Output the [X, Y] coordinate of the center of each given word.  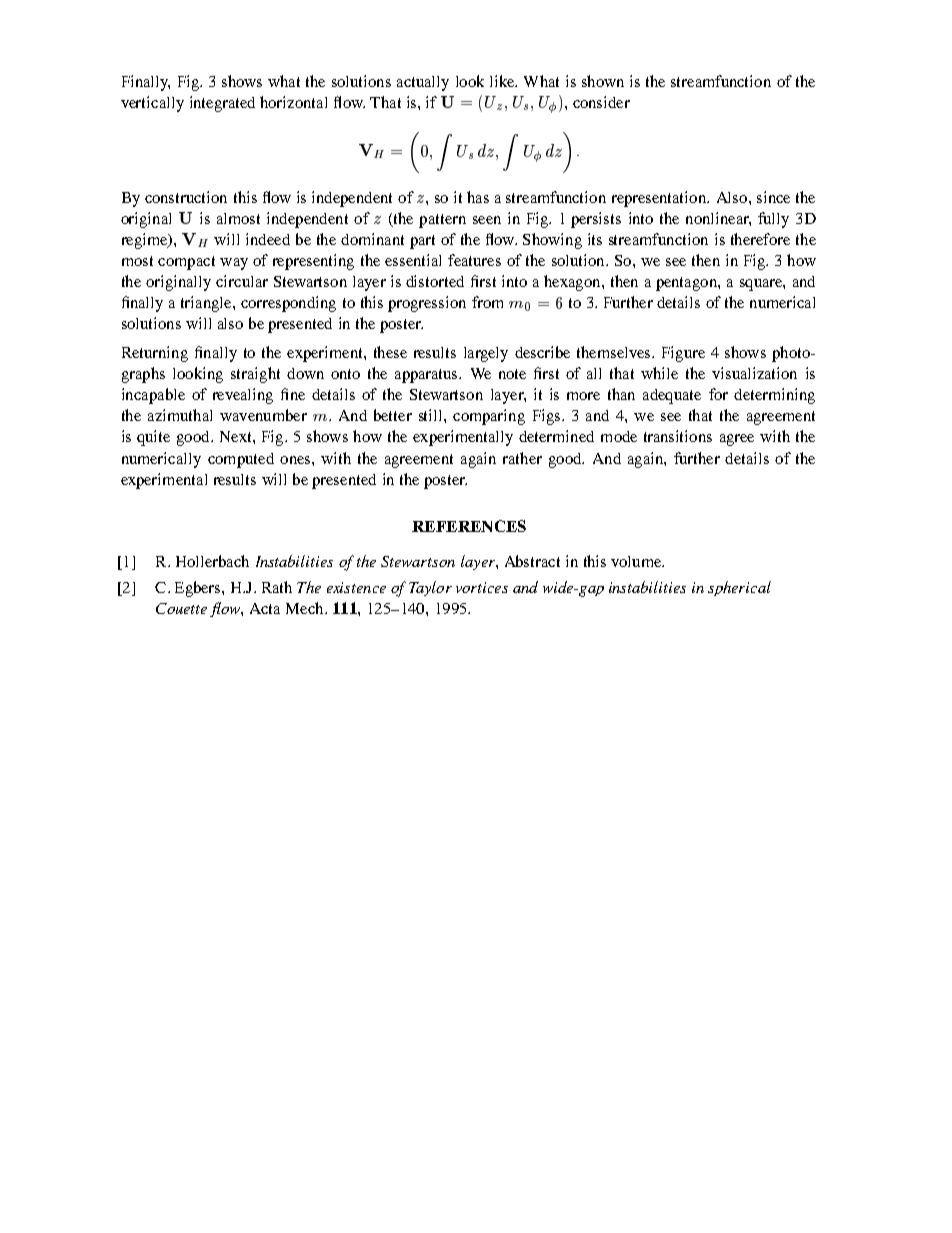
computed [241, 460]
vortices [482, 587]
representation [660, 199]
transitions [678, 436]
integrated [222, 104]
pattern [442, 221]
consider [601, 102]
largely [486, 354]
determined [556, 436]
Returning [155, 354]
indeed [268, 239]
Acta [265, 608]
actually [423, 83]
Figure [683, 354]
